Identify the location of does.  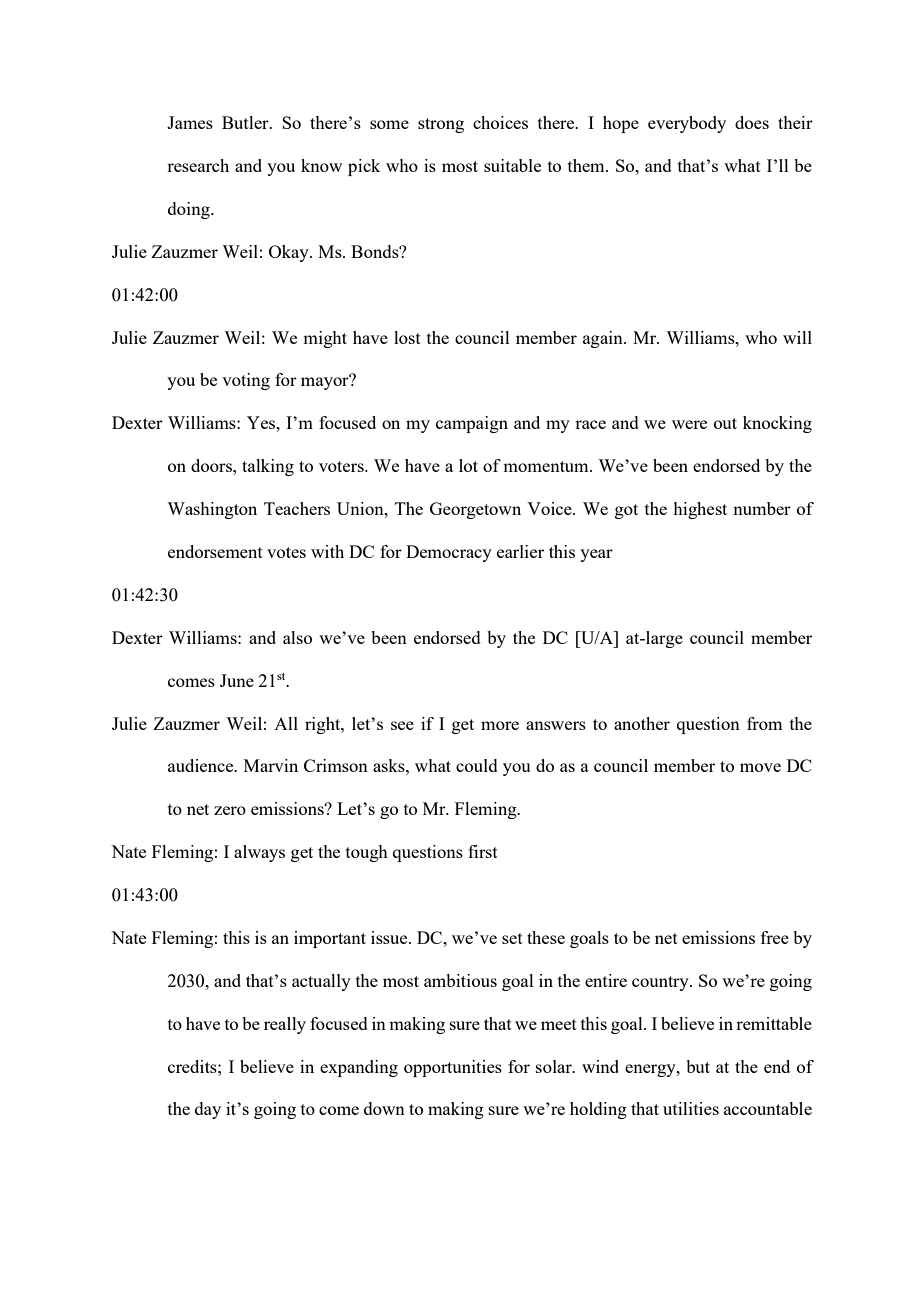
(752, 122).
